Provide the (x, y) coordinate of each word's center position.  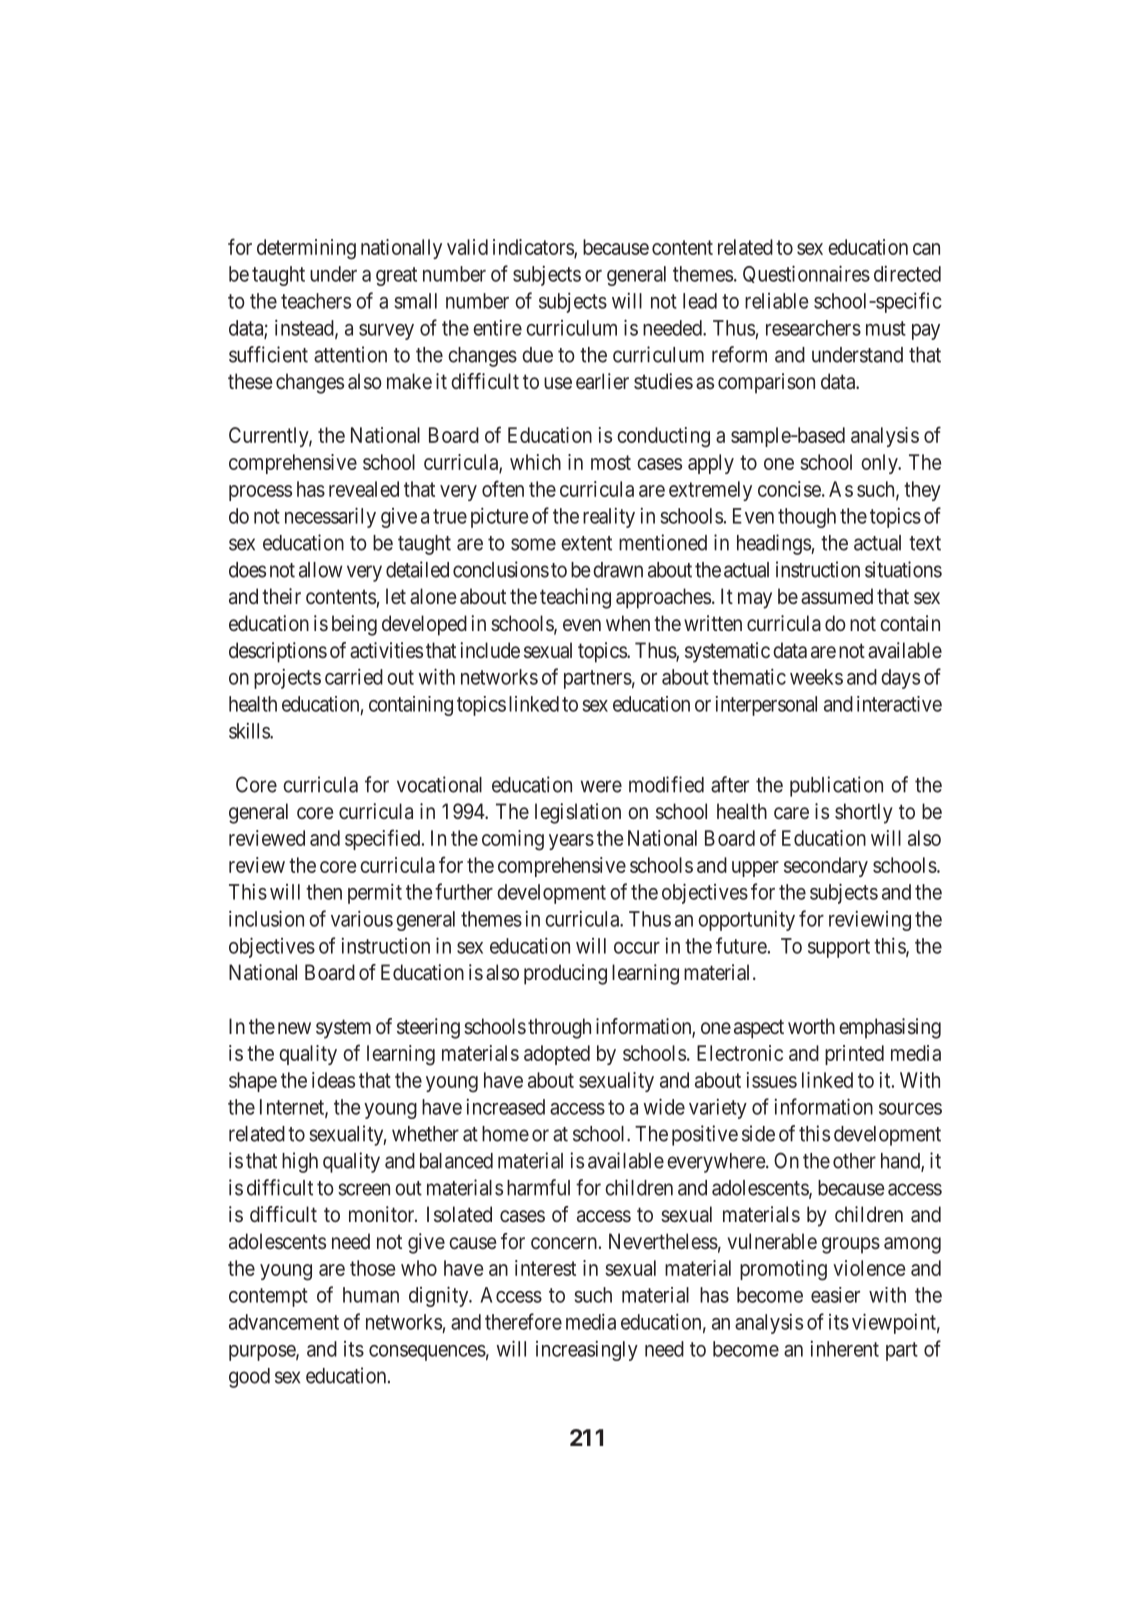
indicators (534, 248)
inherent (845, 1349)
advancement (284, 1322)
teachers (316, 301)
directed (907, 274)
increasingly (587, 1351)
